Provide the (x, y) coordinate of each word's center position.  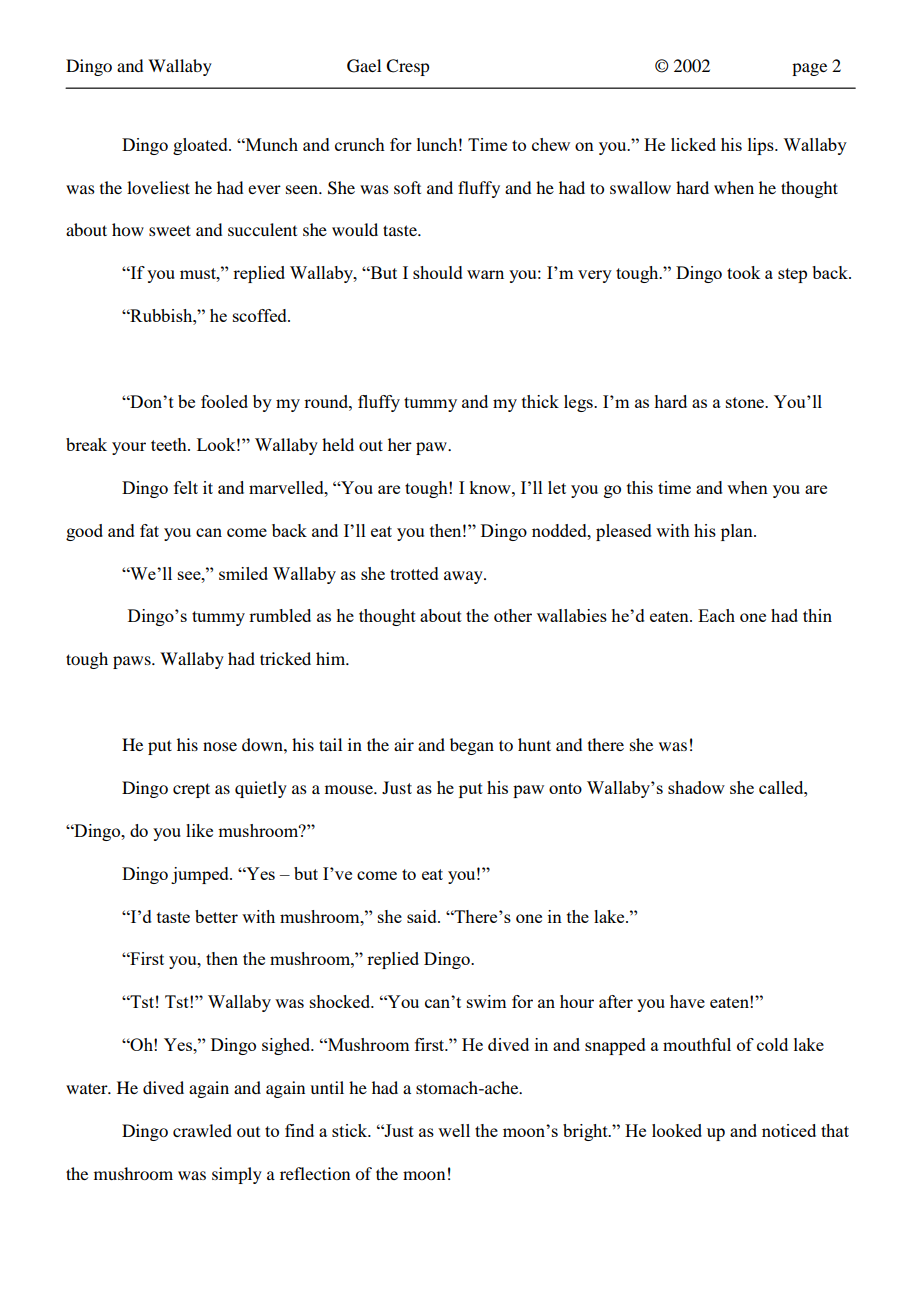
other (513, 615)
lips (762, 146)
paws (133, 662)
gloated (201, 146)
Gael (364, 66)
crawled (202, 1130)
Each (716, 615)
